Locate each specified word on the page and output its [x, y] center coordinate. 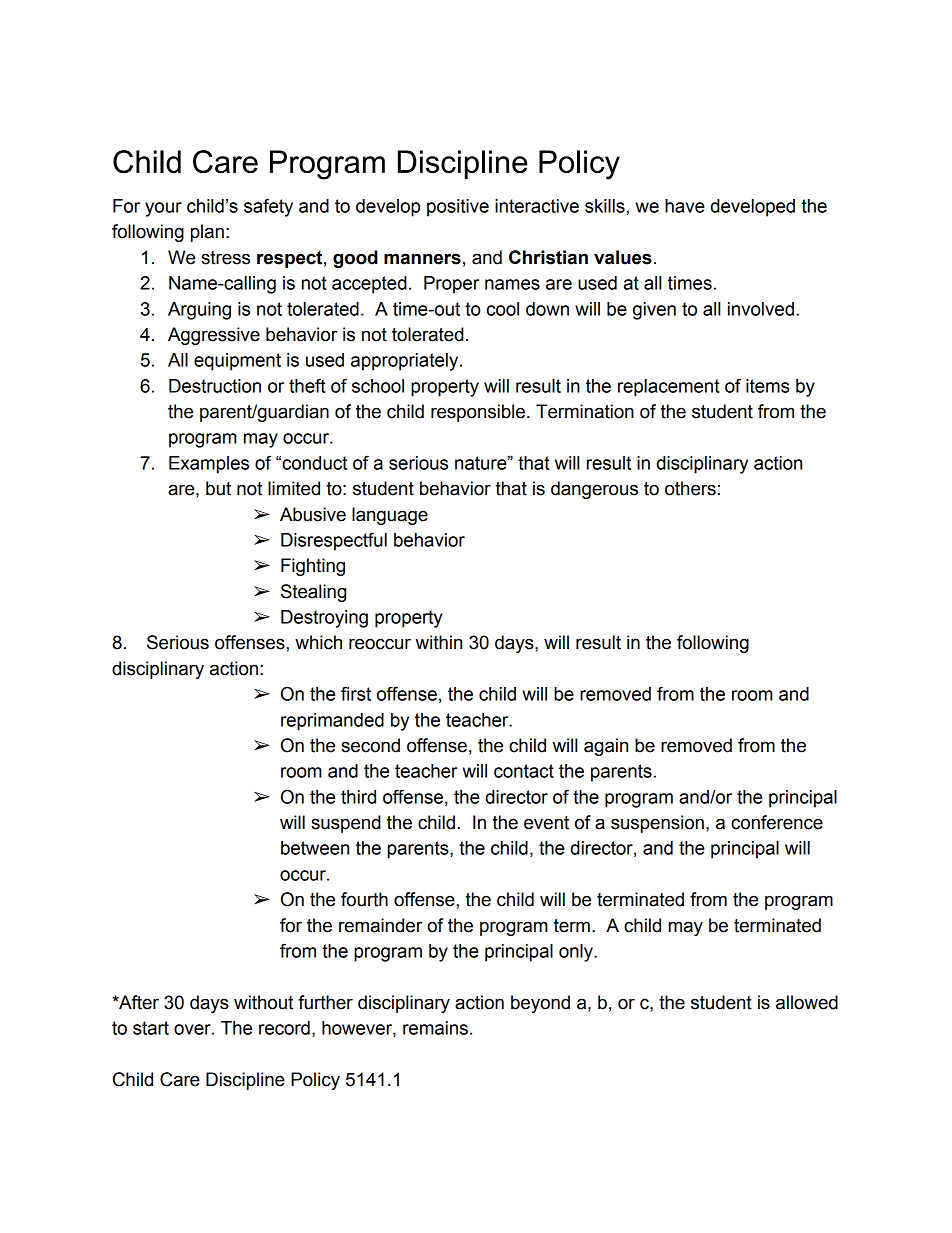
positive [458, 208]
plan [207, 233]
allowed [807, 1002]
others [690, 488]
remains [435, 1028]
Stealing [313, 593]
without [263, 1002]
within [439, 642]
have [685, 206]
